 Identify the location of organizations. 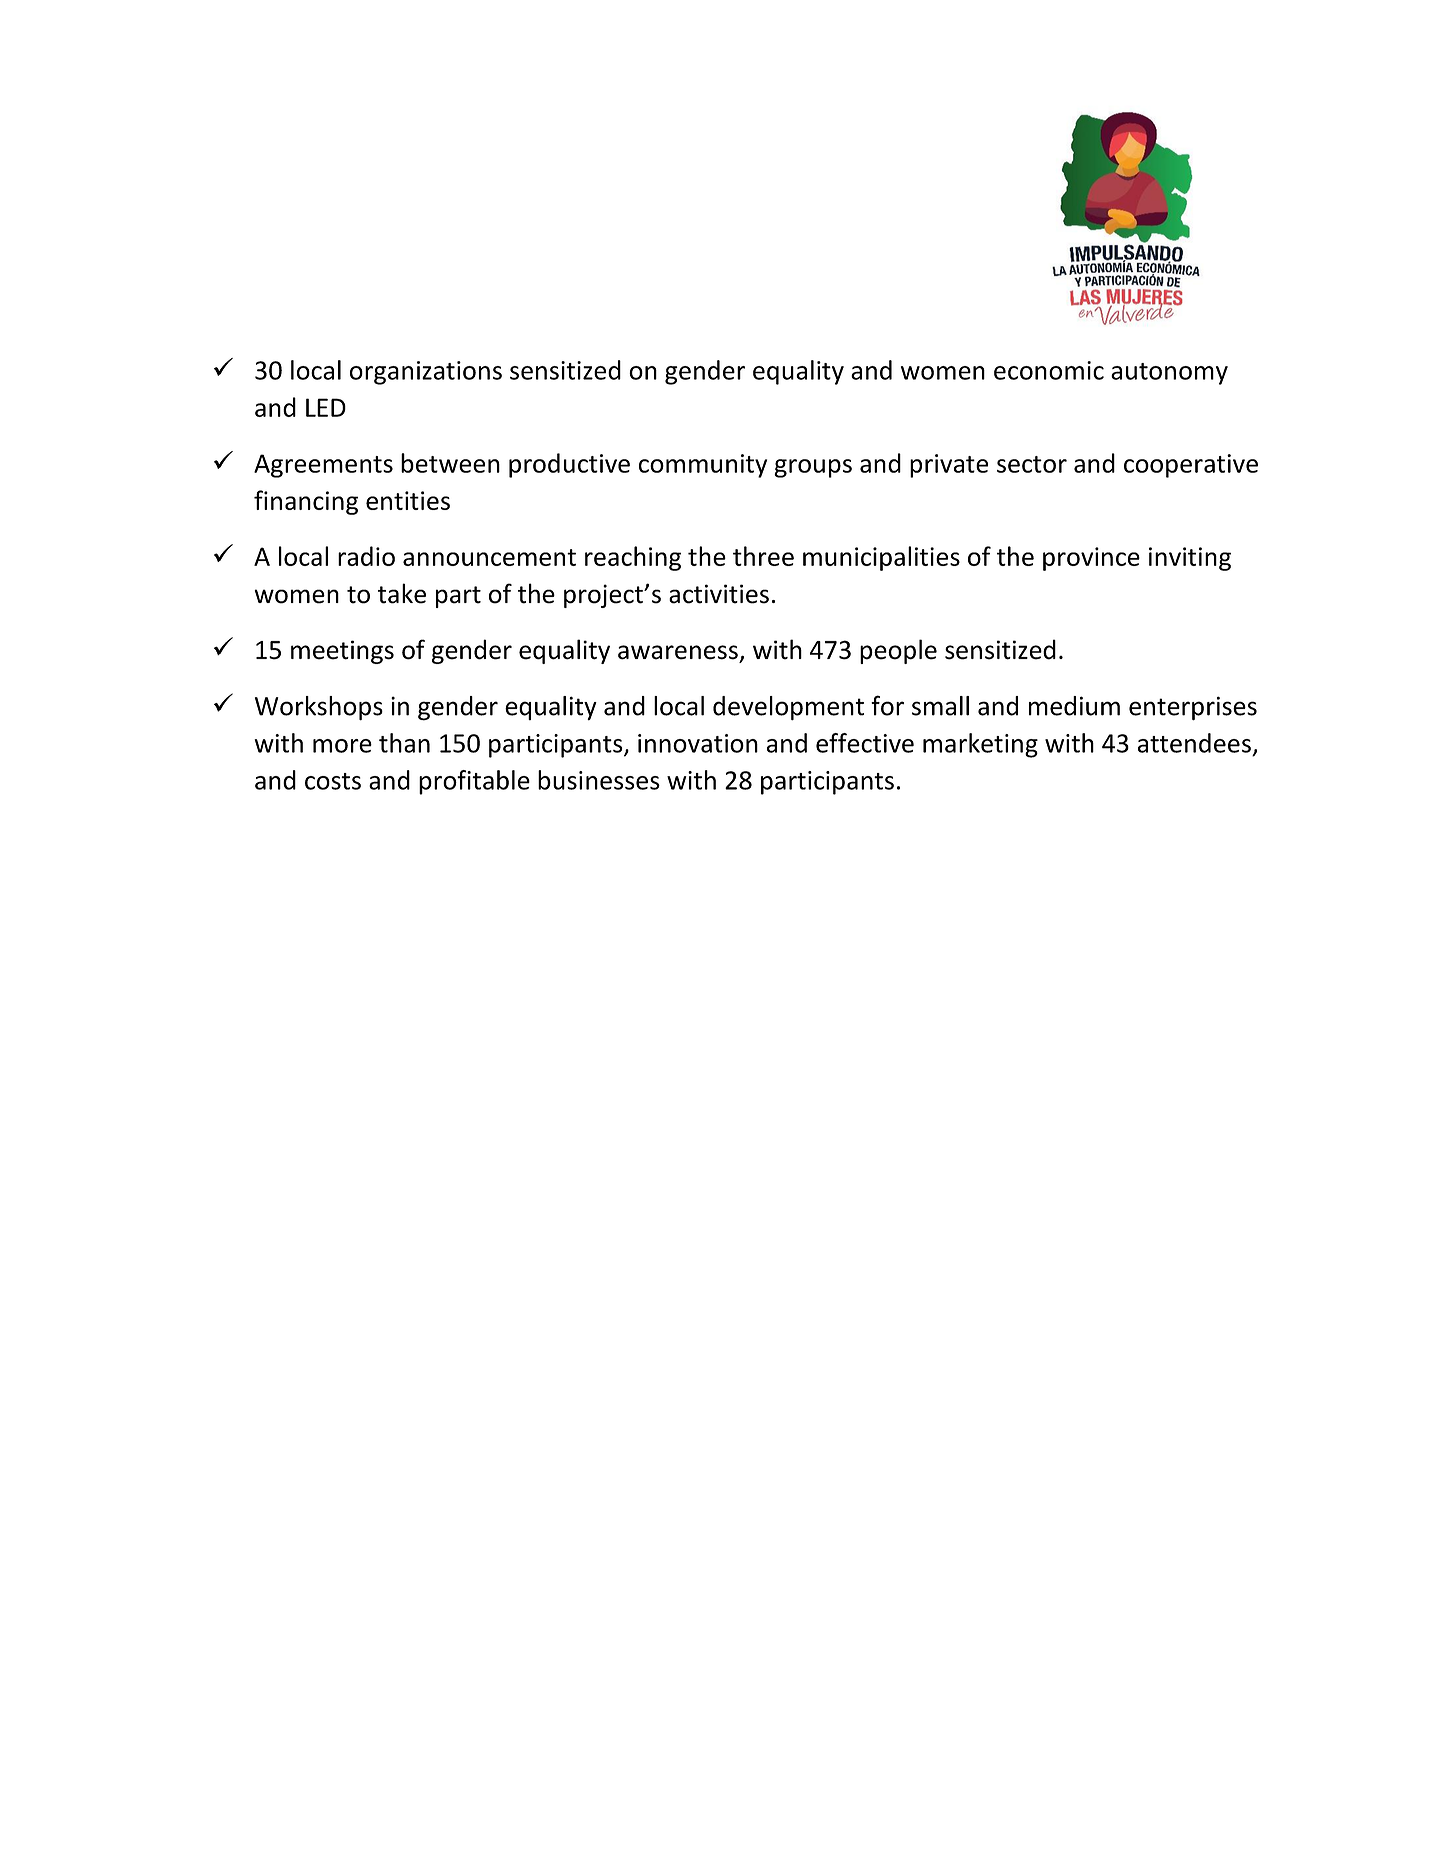
(426, 373).
